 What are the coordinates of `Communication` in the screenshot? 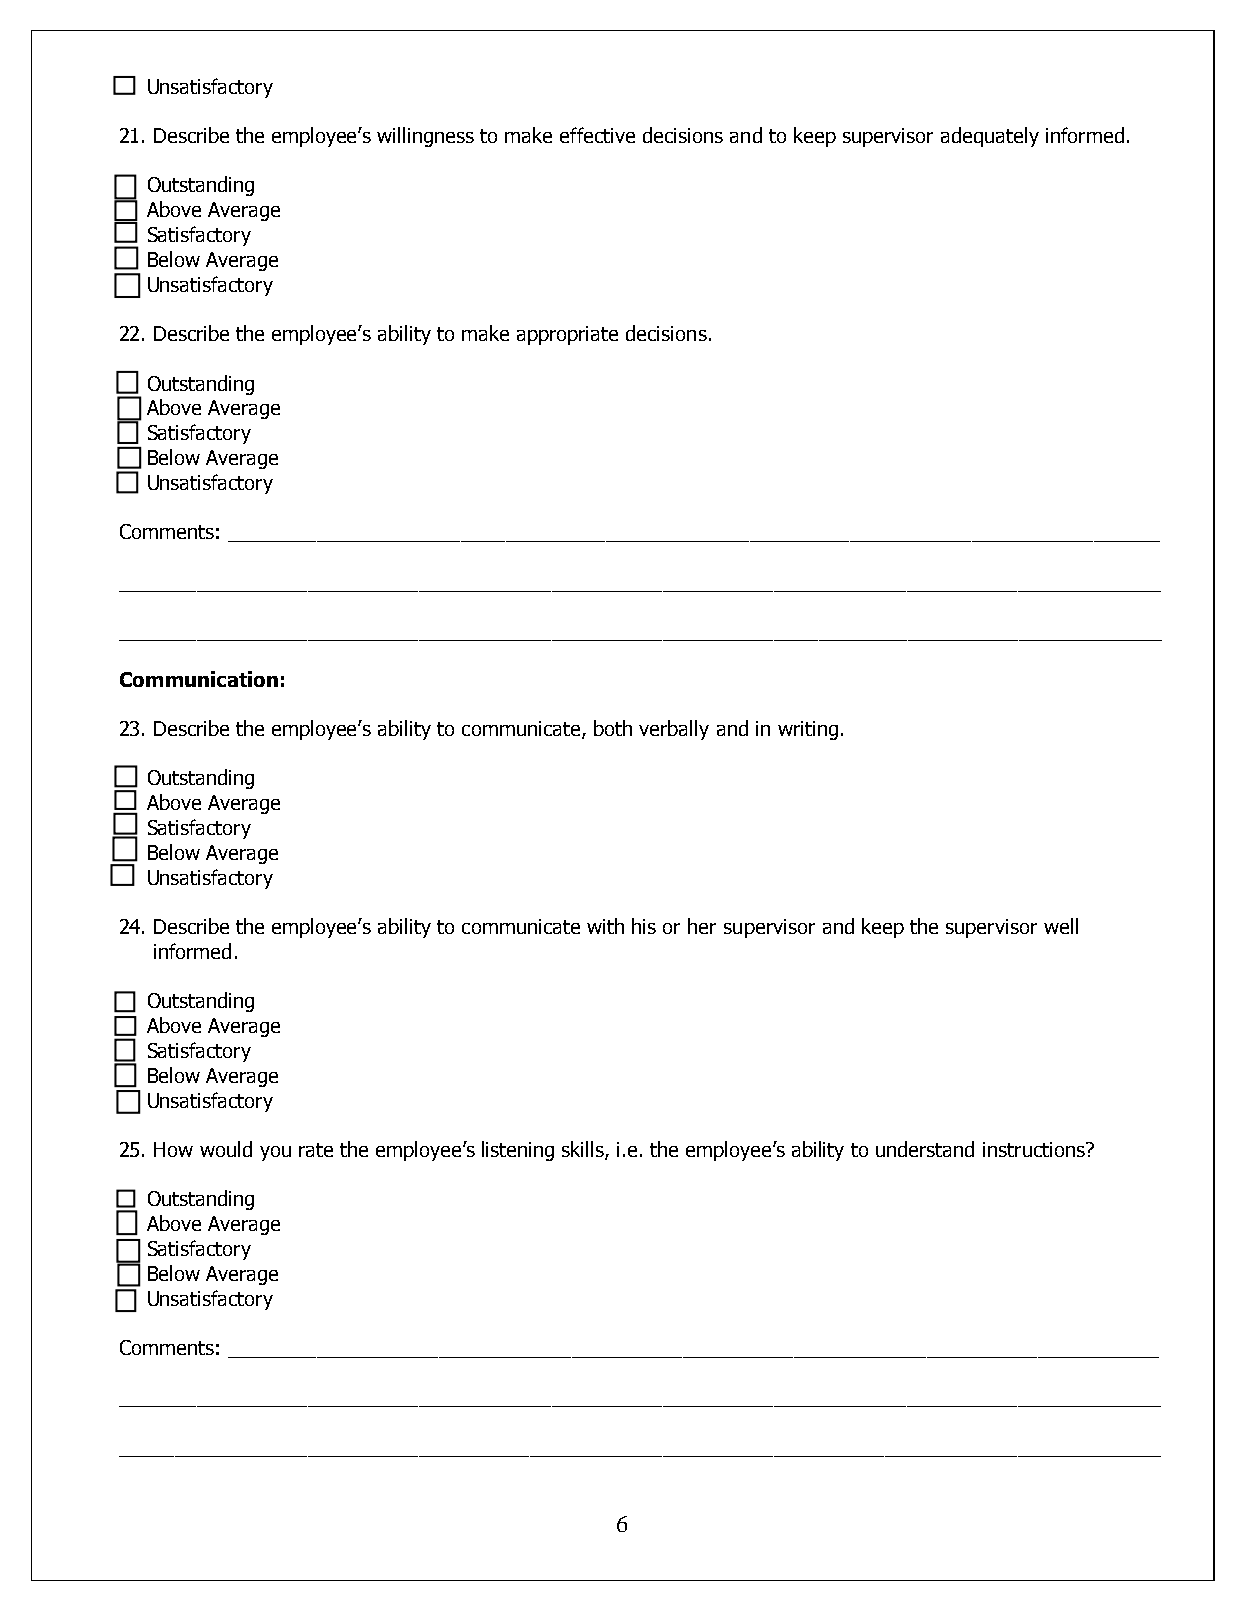 It's located at (199, 679).
